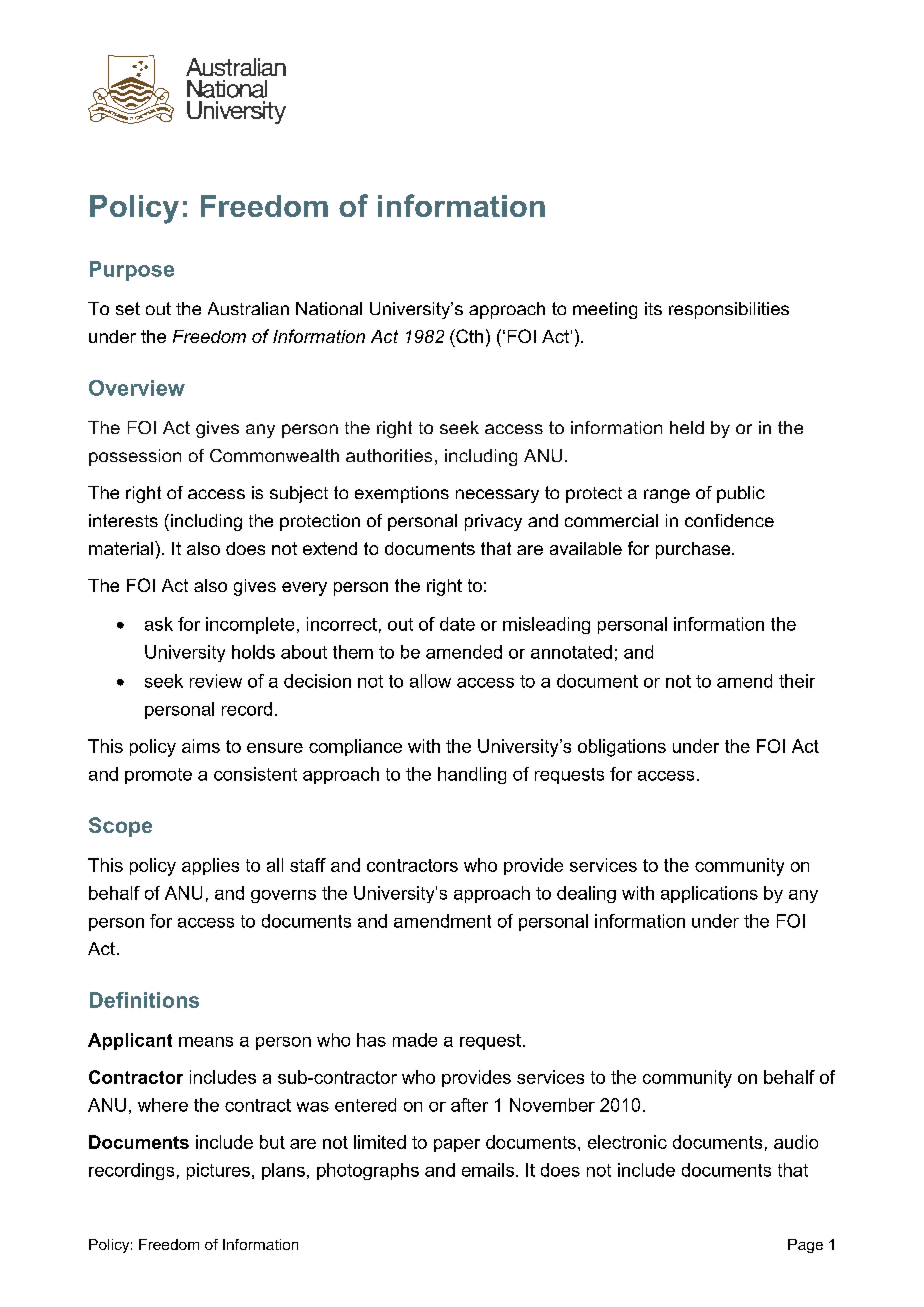 Image resolution: width=924 pixels, height=1307 pixels. Describe the element at coordinates (729, 310) in the screenshot. I see `responsibilities` at that location.
